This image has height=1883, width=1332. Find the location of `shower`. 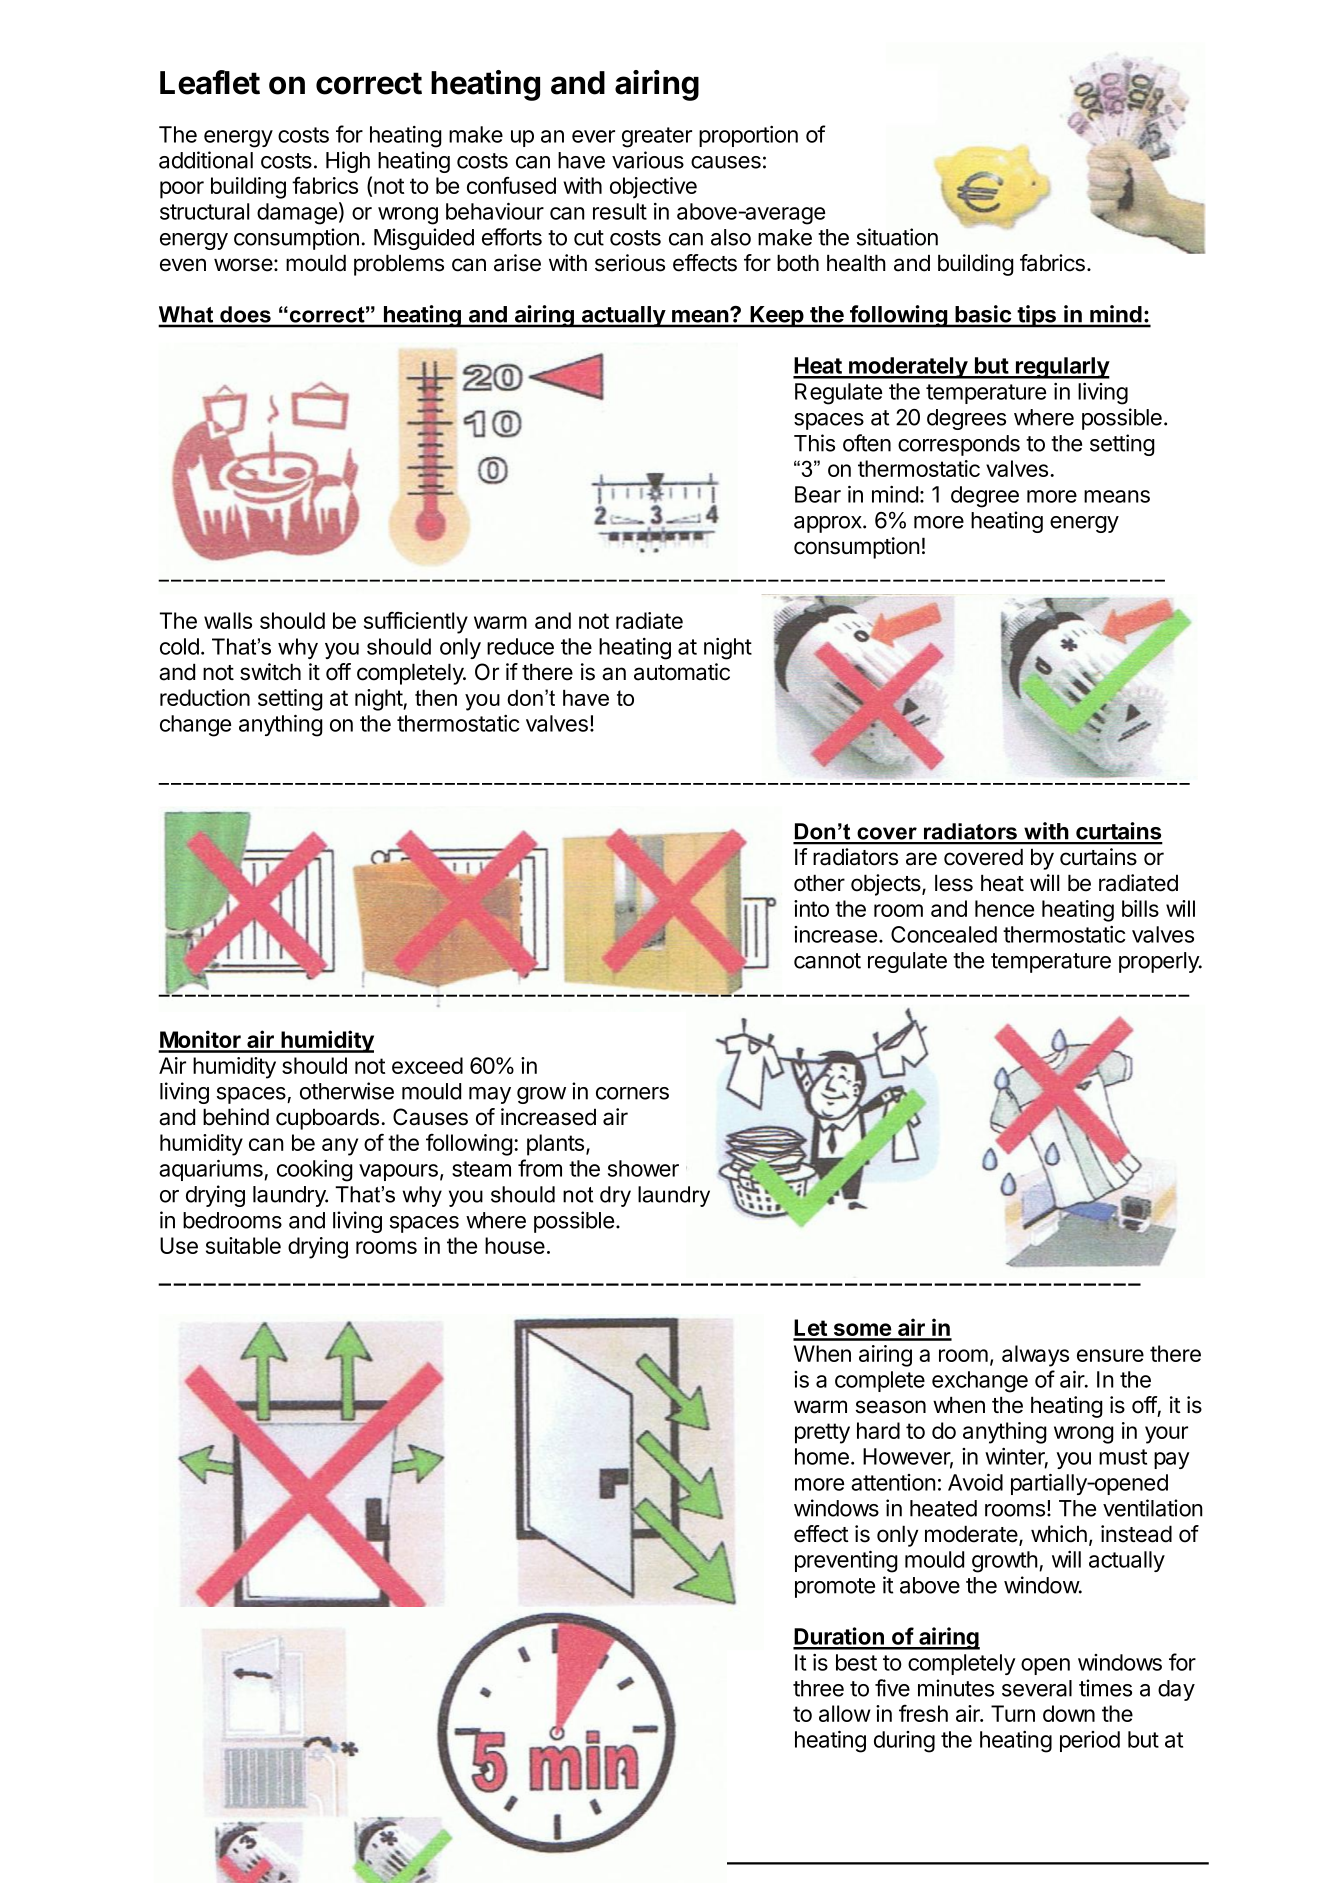

shower is located at coordinates (643, 1168).
